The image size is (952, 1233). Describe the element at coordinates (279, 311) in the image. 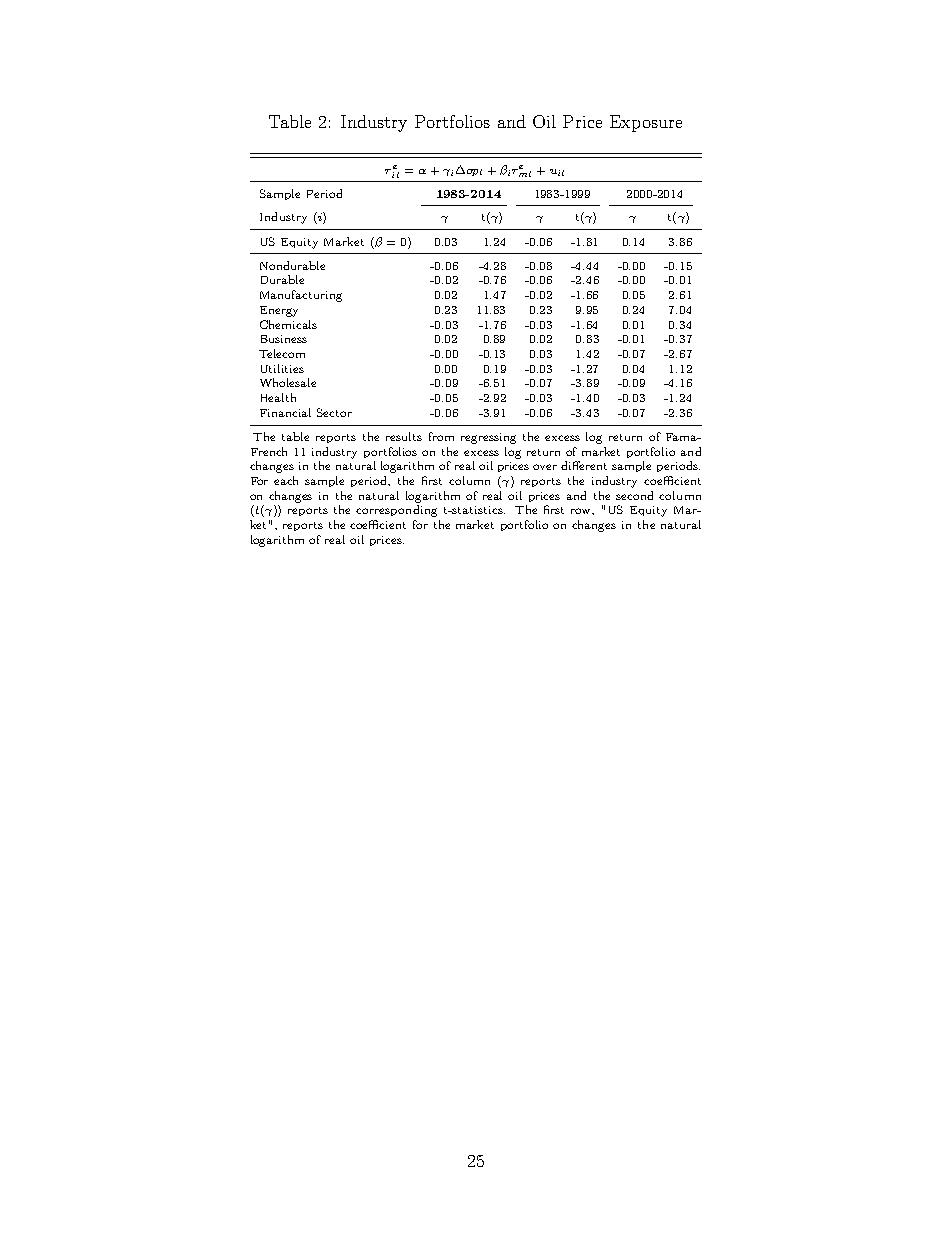

I see `Energy` at that location.
